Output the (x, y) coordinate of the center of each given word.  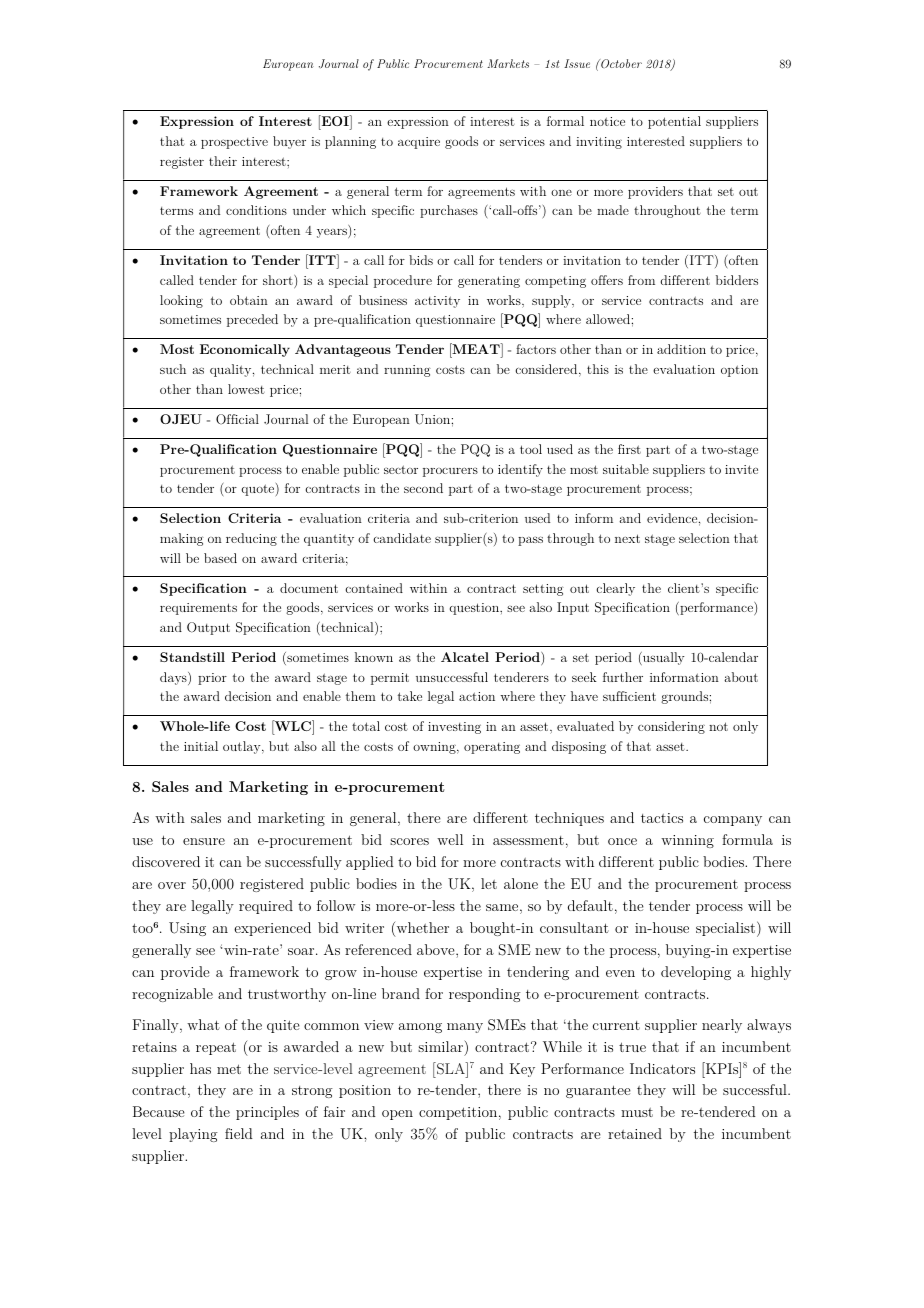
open (397, 1115)
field (239, 1133)
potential (674, 122)
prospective (234, 143)
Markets (508, 63)
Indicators (662, 1068)
